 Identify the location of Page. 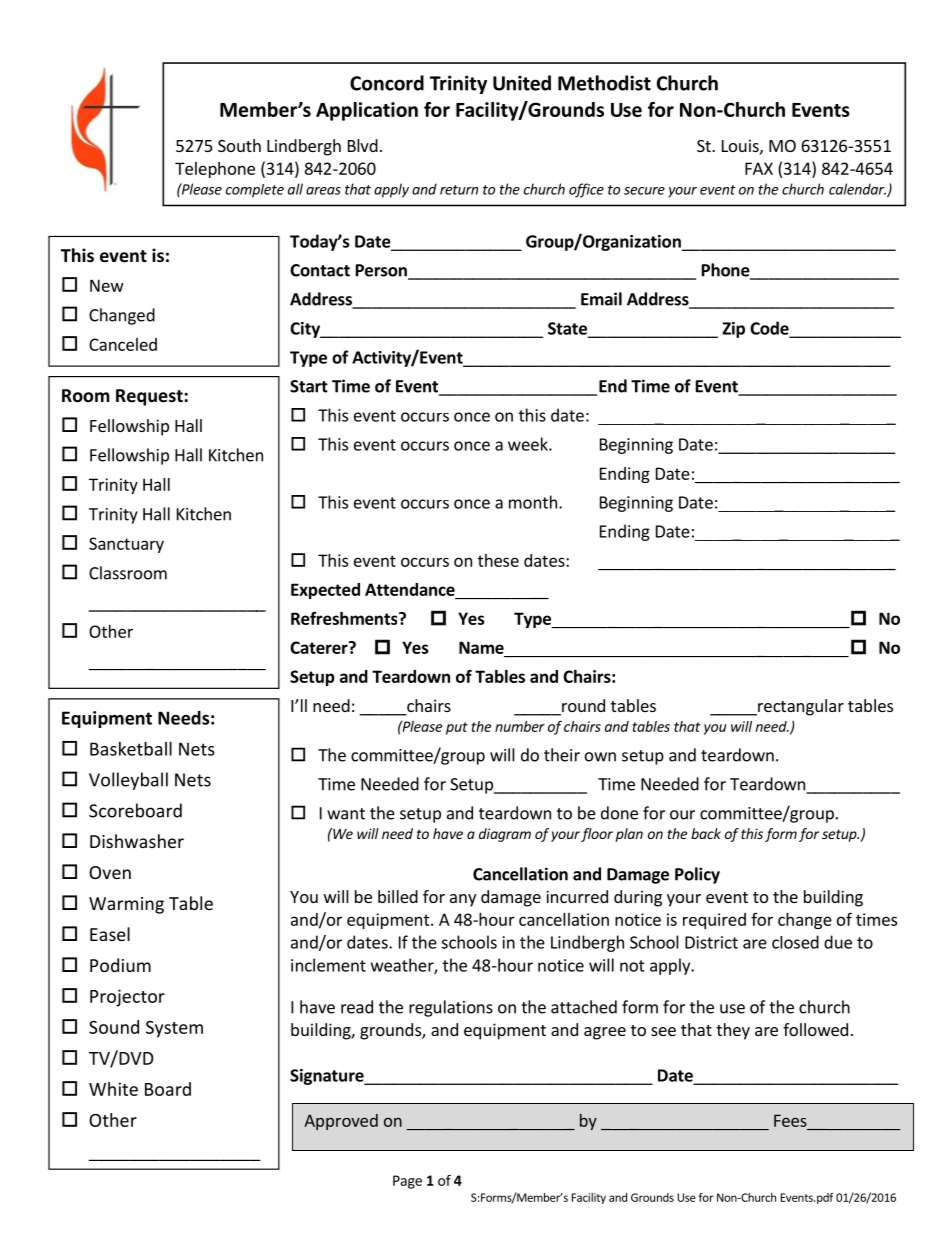
(407, 1182).
